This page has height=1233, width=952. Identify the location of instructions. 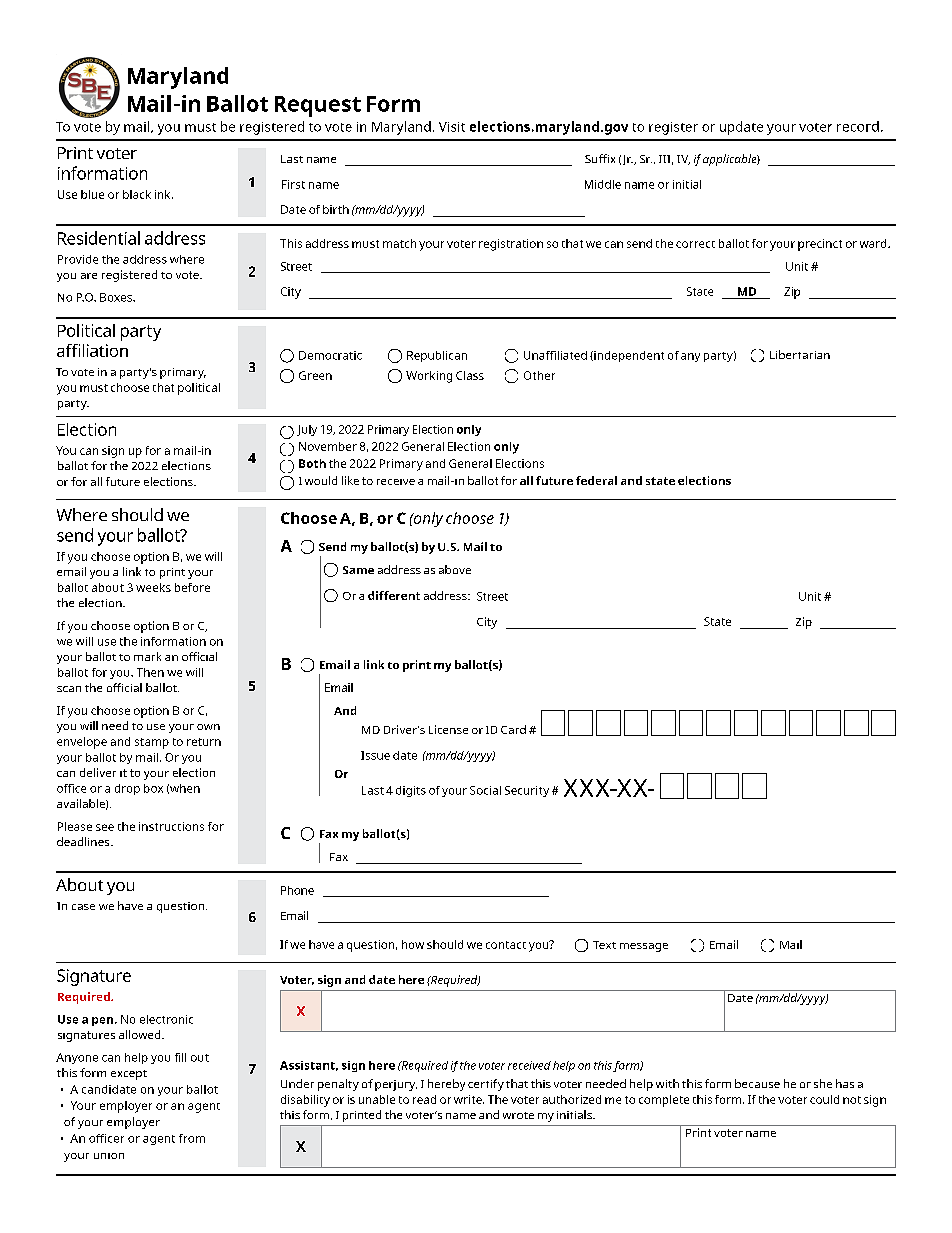
(171, 826).
